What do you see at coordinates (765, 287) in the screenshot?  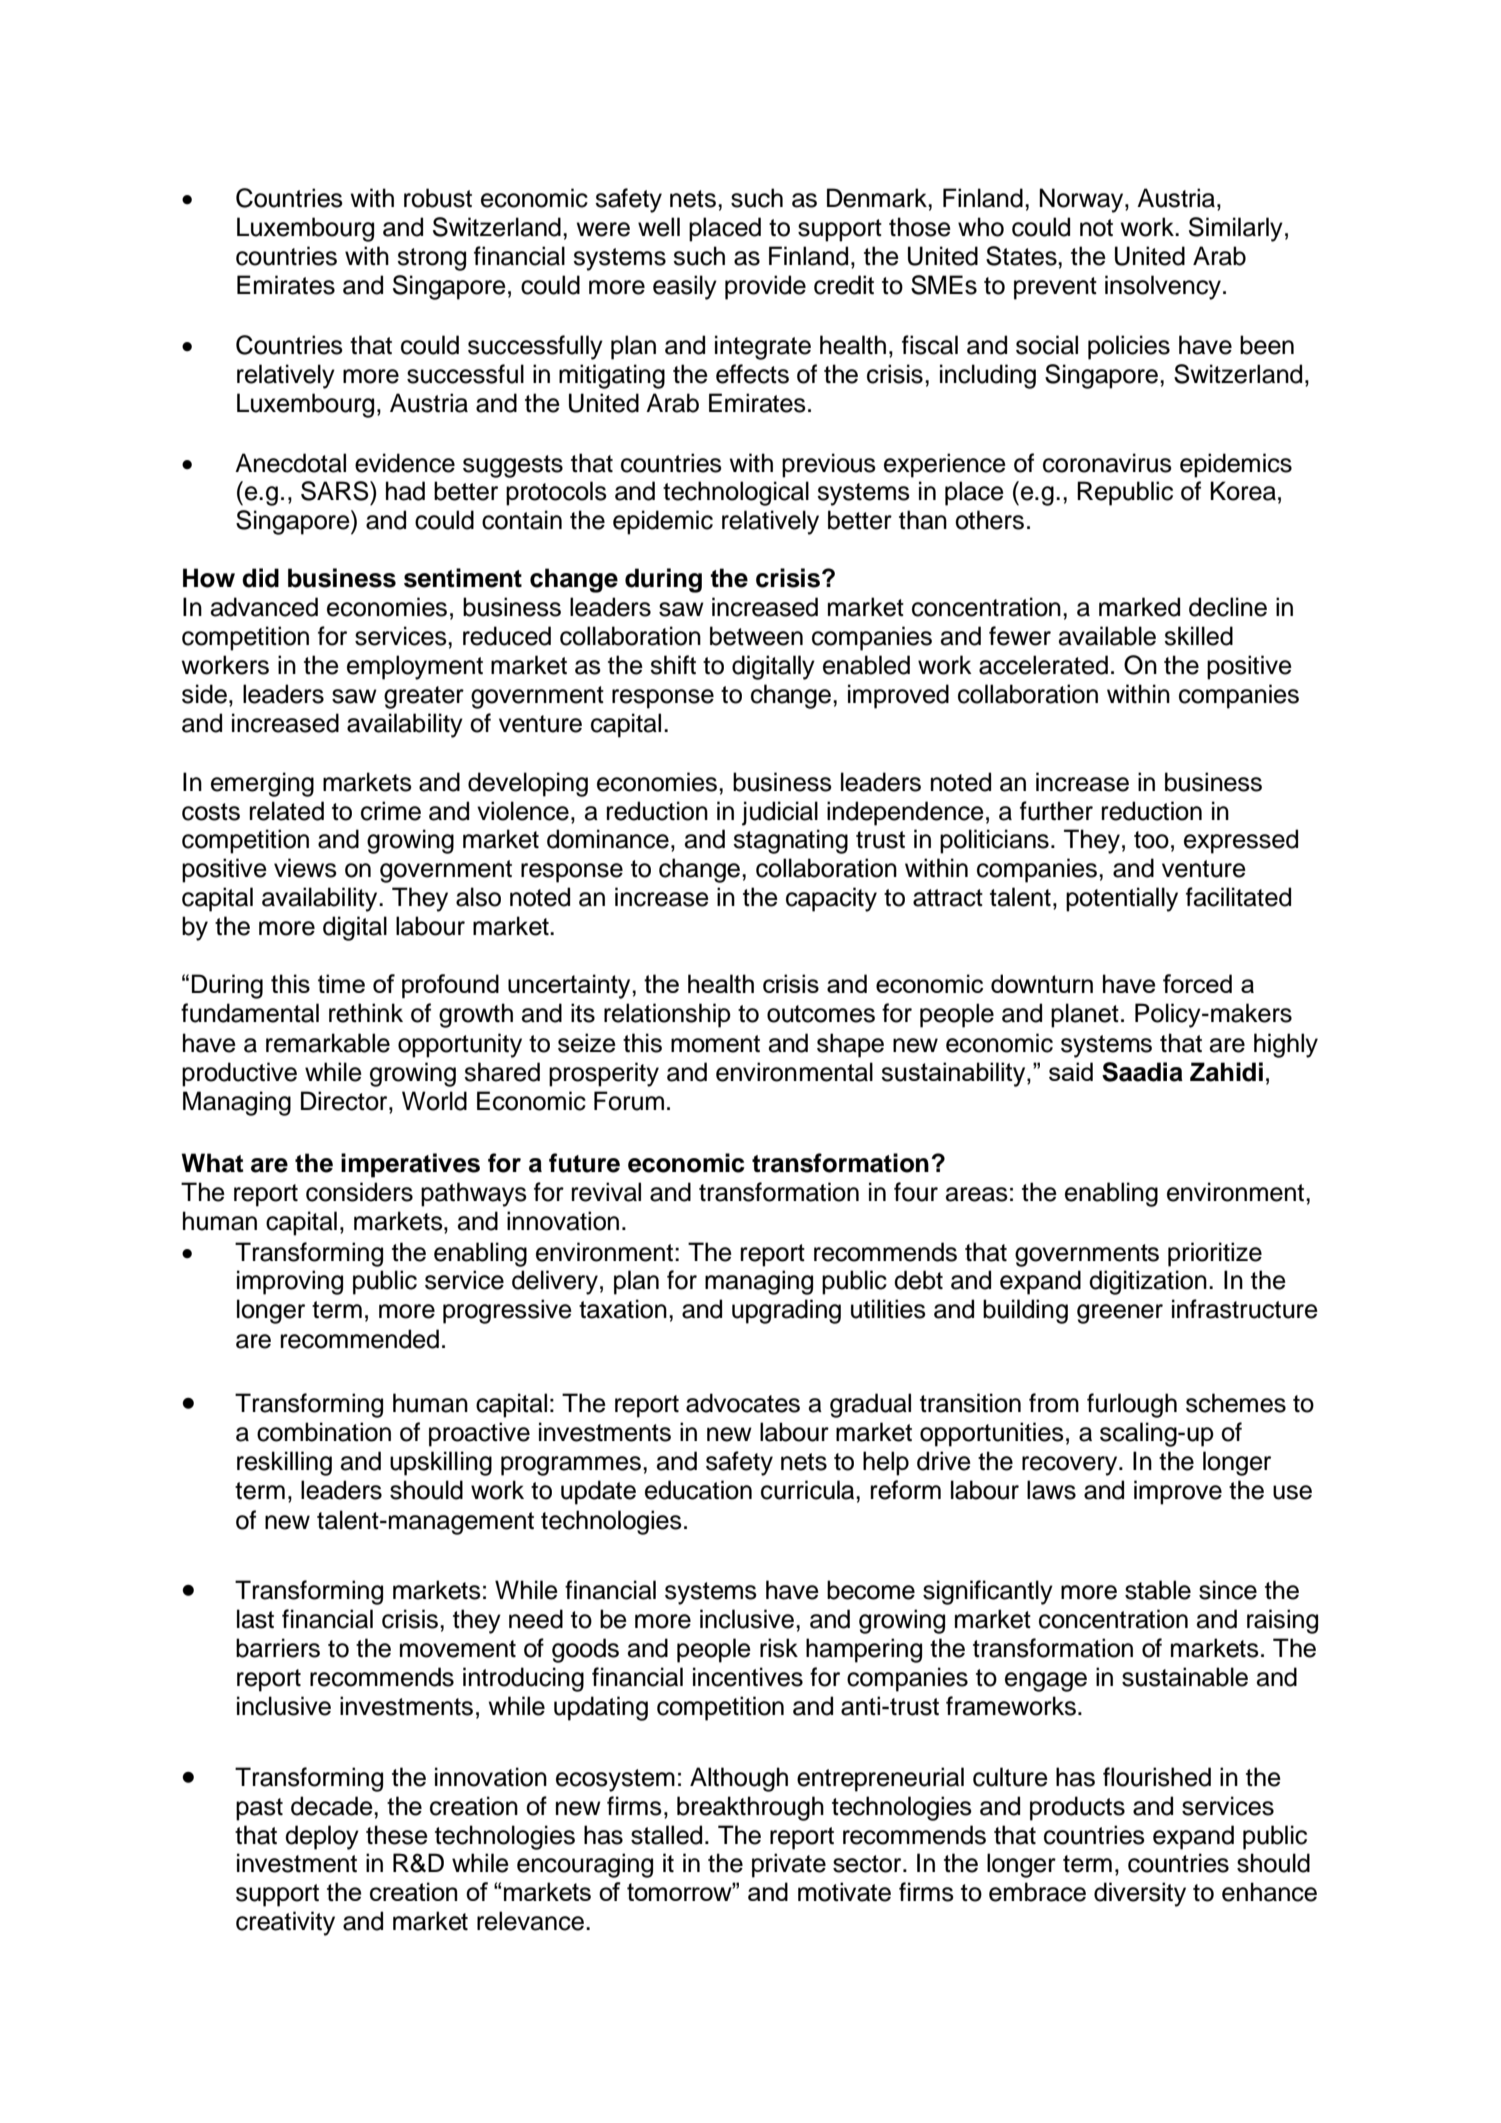 I see `provide` at bounding box center [765, 287].
